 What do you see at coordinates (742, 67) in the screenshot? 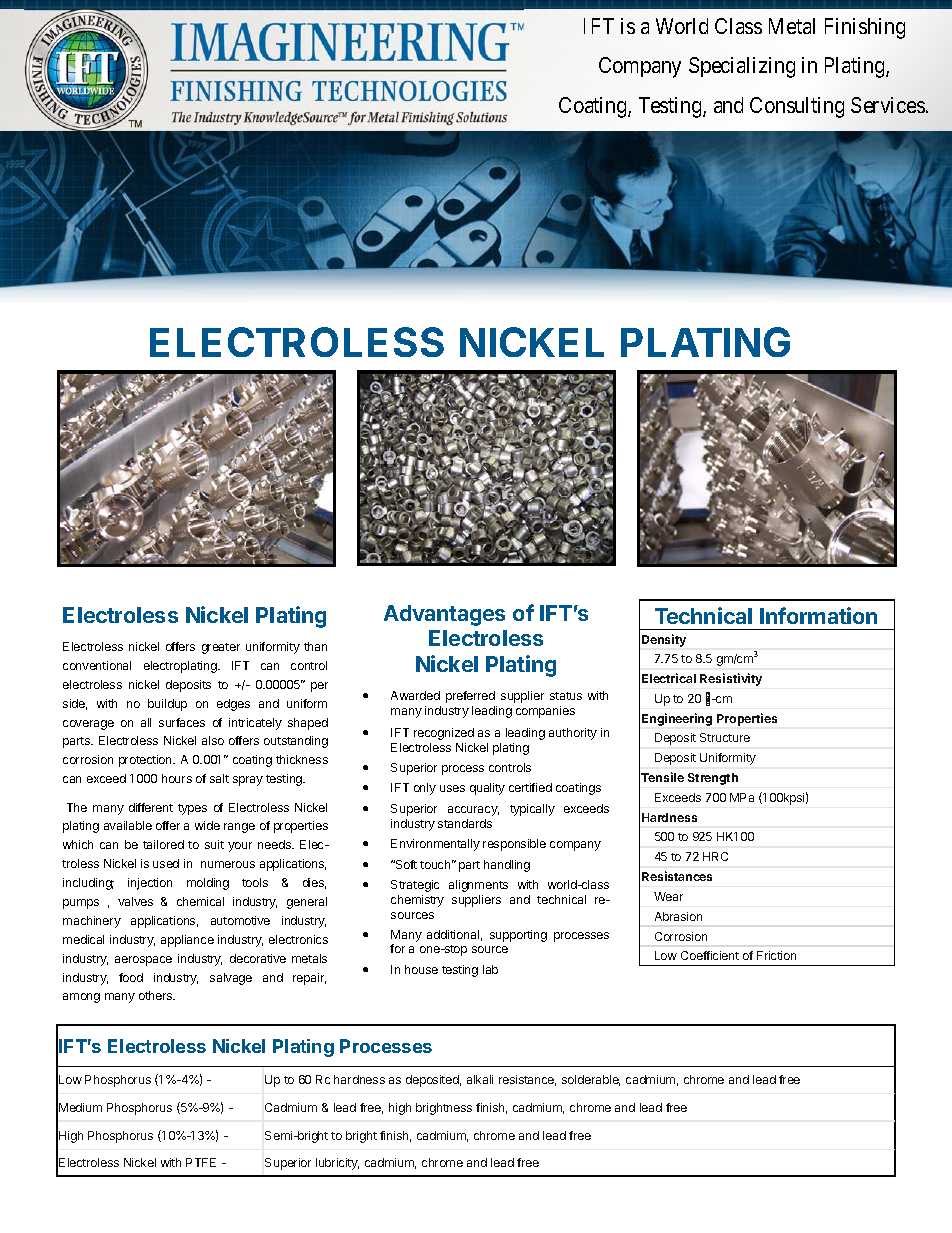
I see `Specializing` at bounding box center [742, 67].
